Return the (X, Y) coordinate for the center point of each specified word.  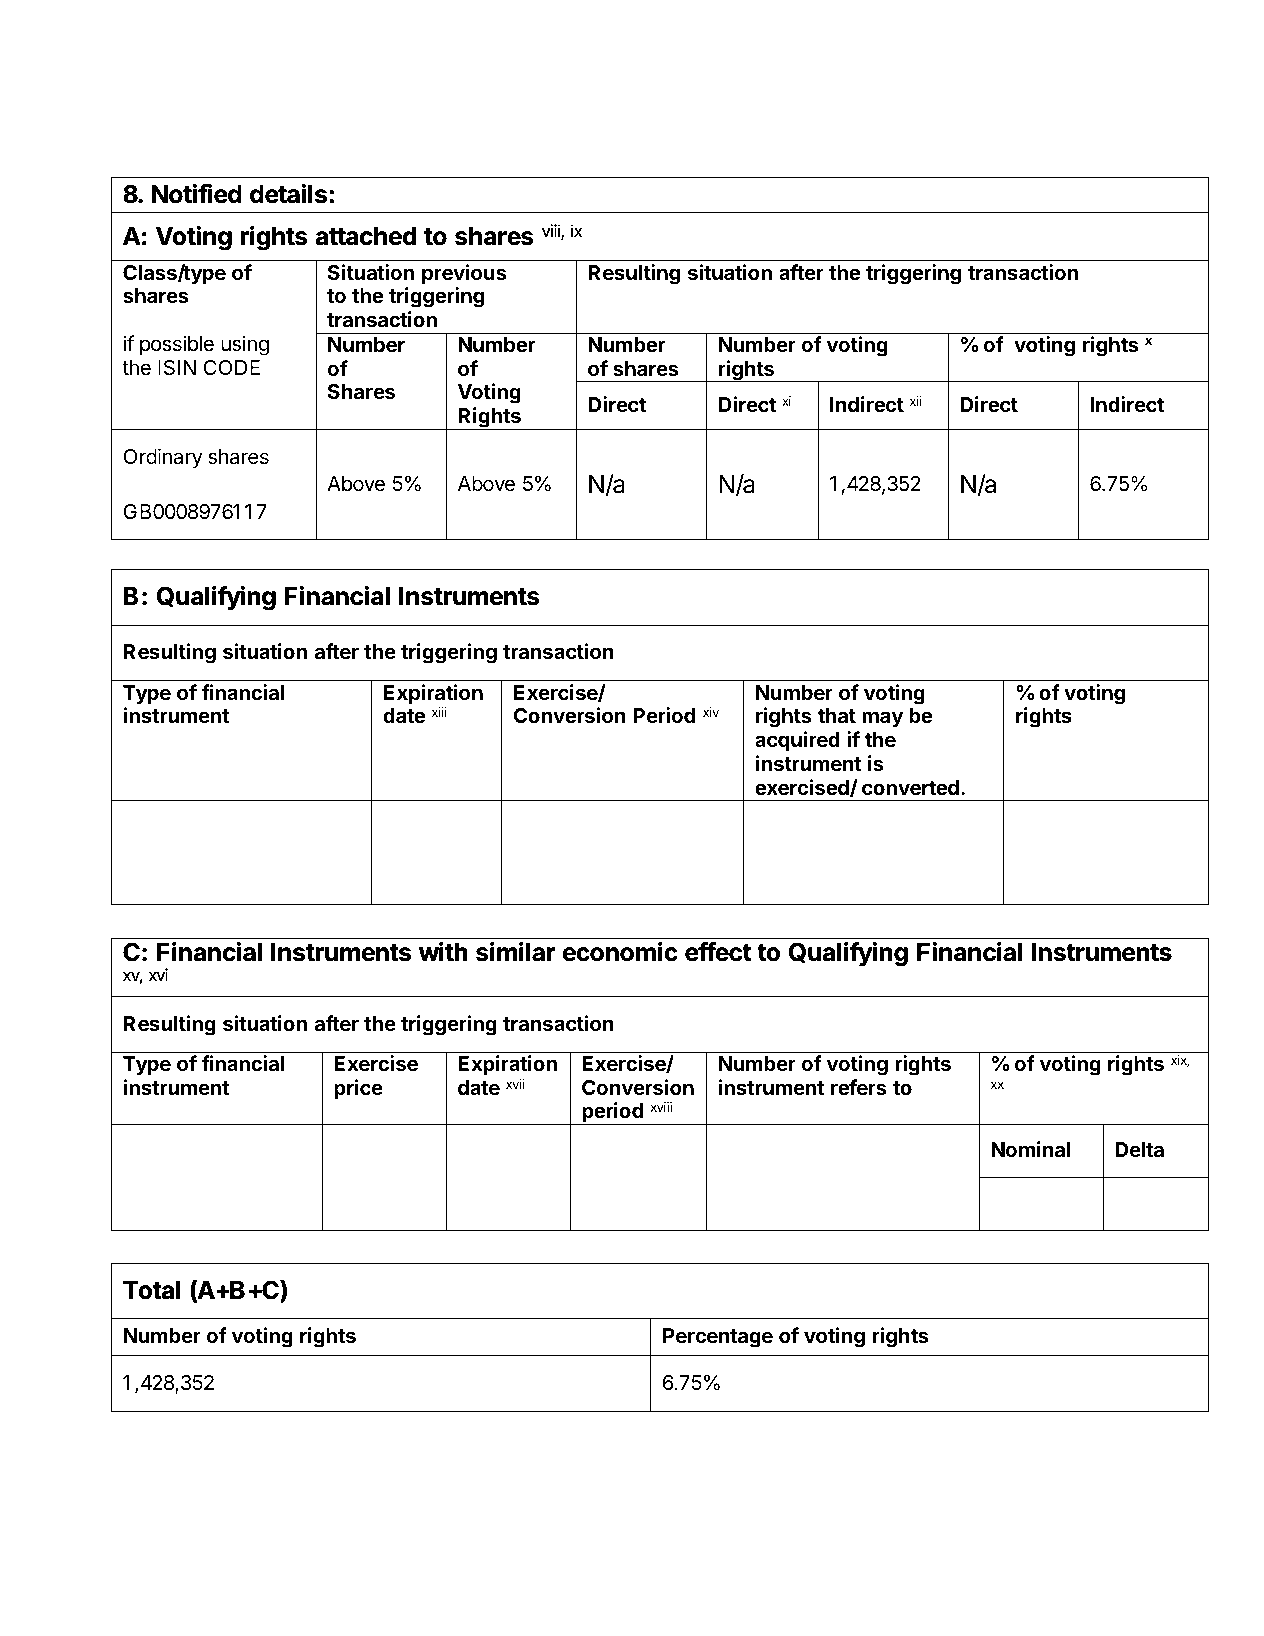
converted (910, 787)
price (358, 1089)
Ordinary (163, 458)
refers (859, 1087)
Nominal (1030, 1149)
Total (151, 1290)
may (882, 719)
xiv (711, 712)
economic (620, 951)
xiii (439, 712)
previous (464, 274)
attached (366, 236)
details (288, 193)
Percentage (718, 1338)
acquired (797, 741)
